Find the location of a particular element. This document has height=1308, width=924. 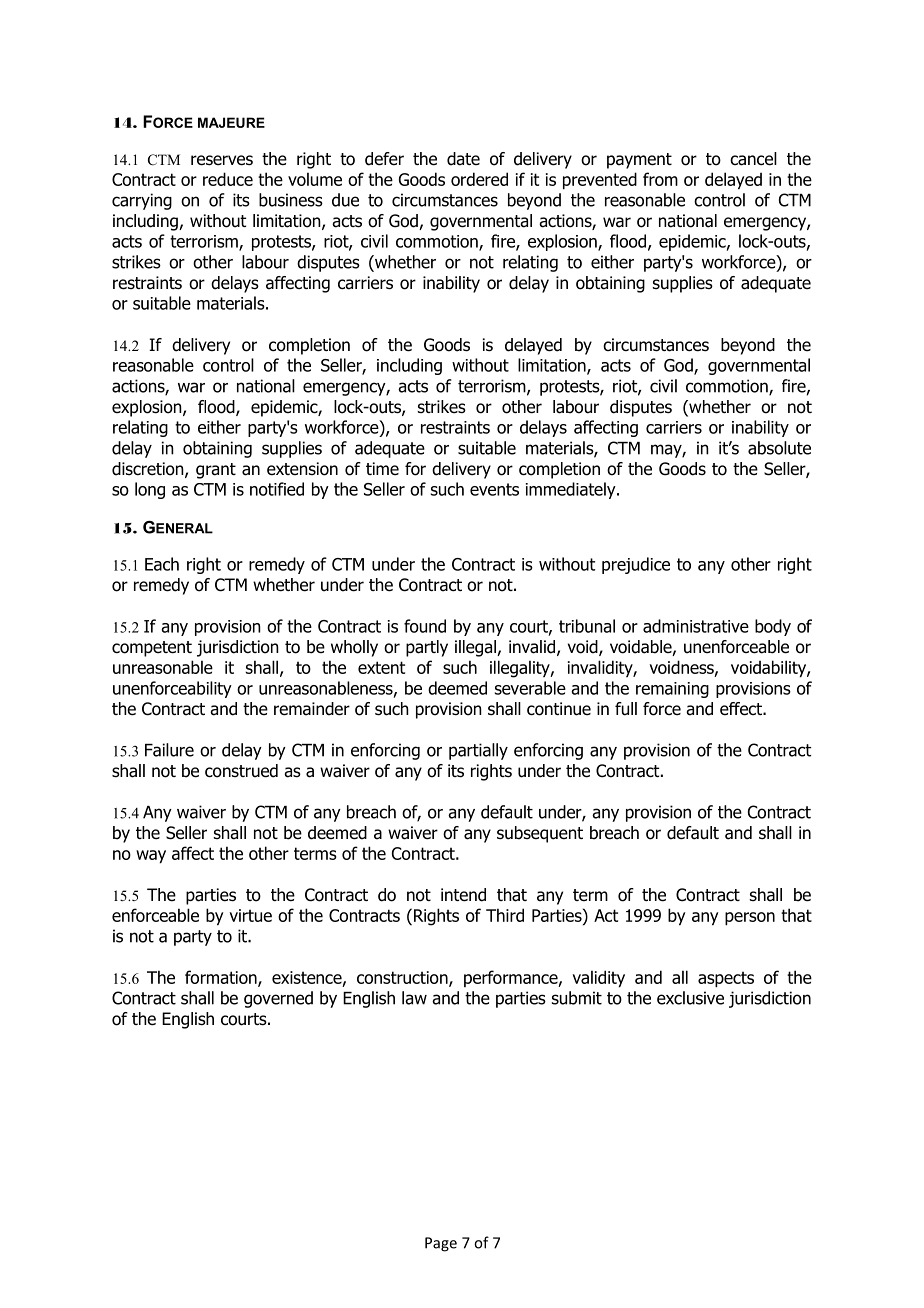

competent is located at coordinates (152, 649).
